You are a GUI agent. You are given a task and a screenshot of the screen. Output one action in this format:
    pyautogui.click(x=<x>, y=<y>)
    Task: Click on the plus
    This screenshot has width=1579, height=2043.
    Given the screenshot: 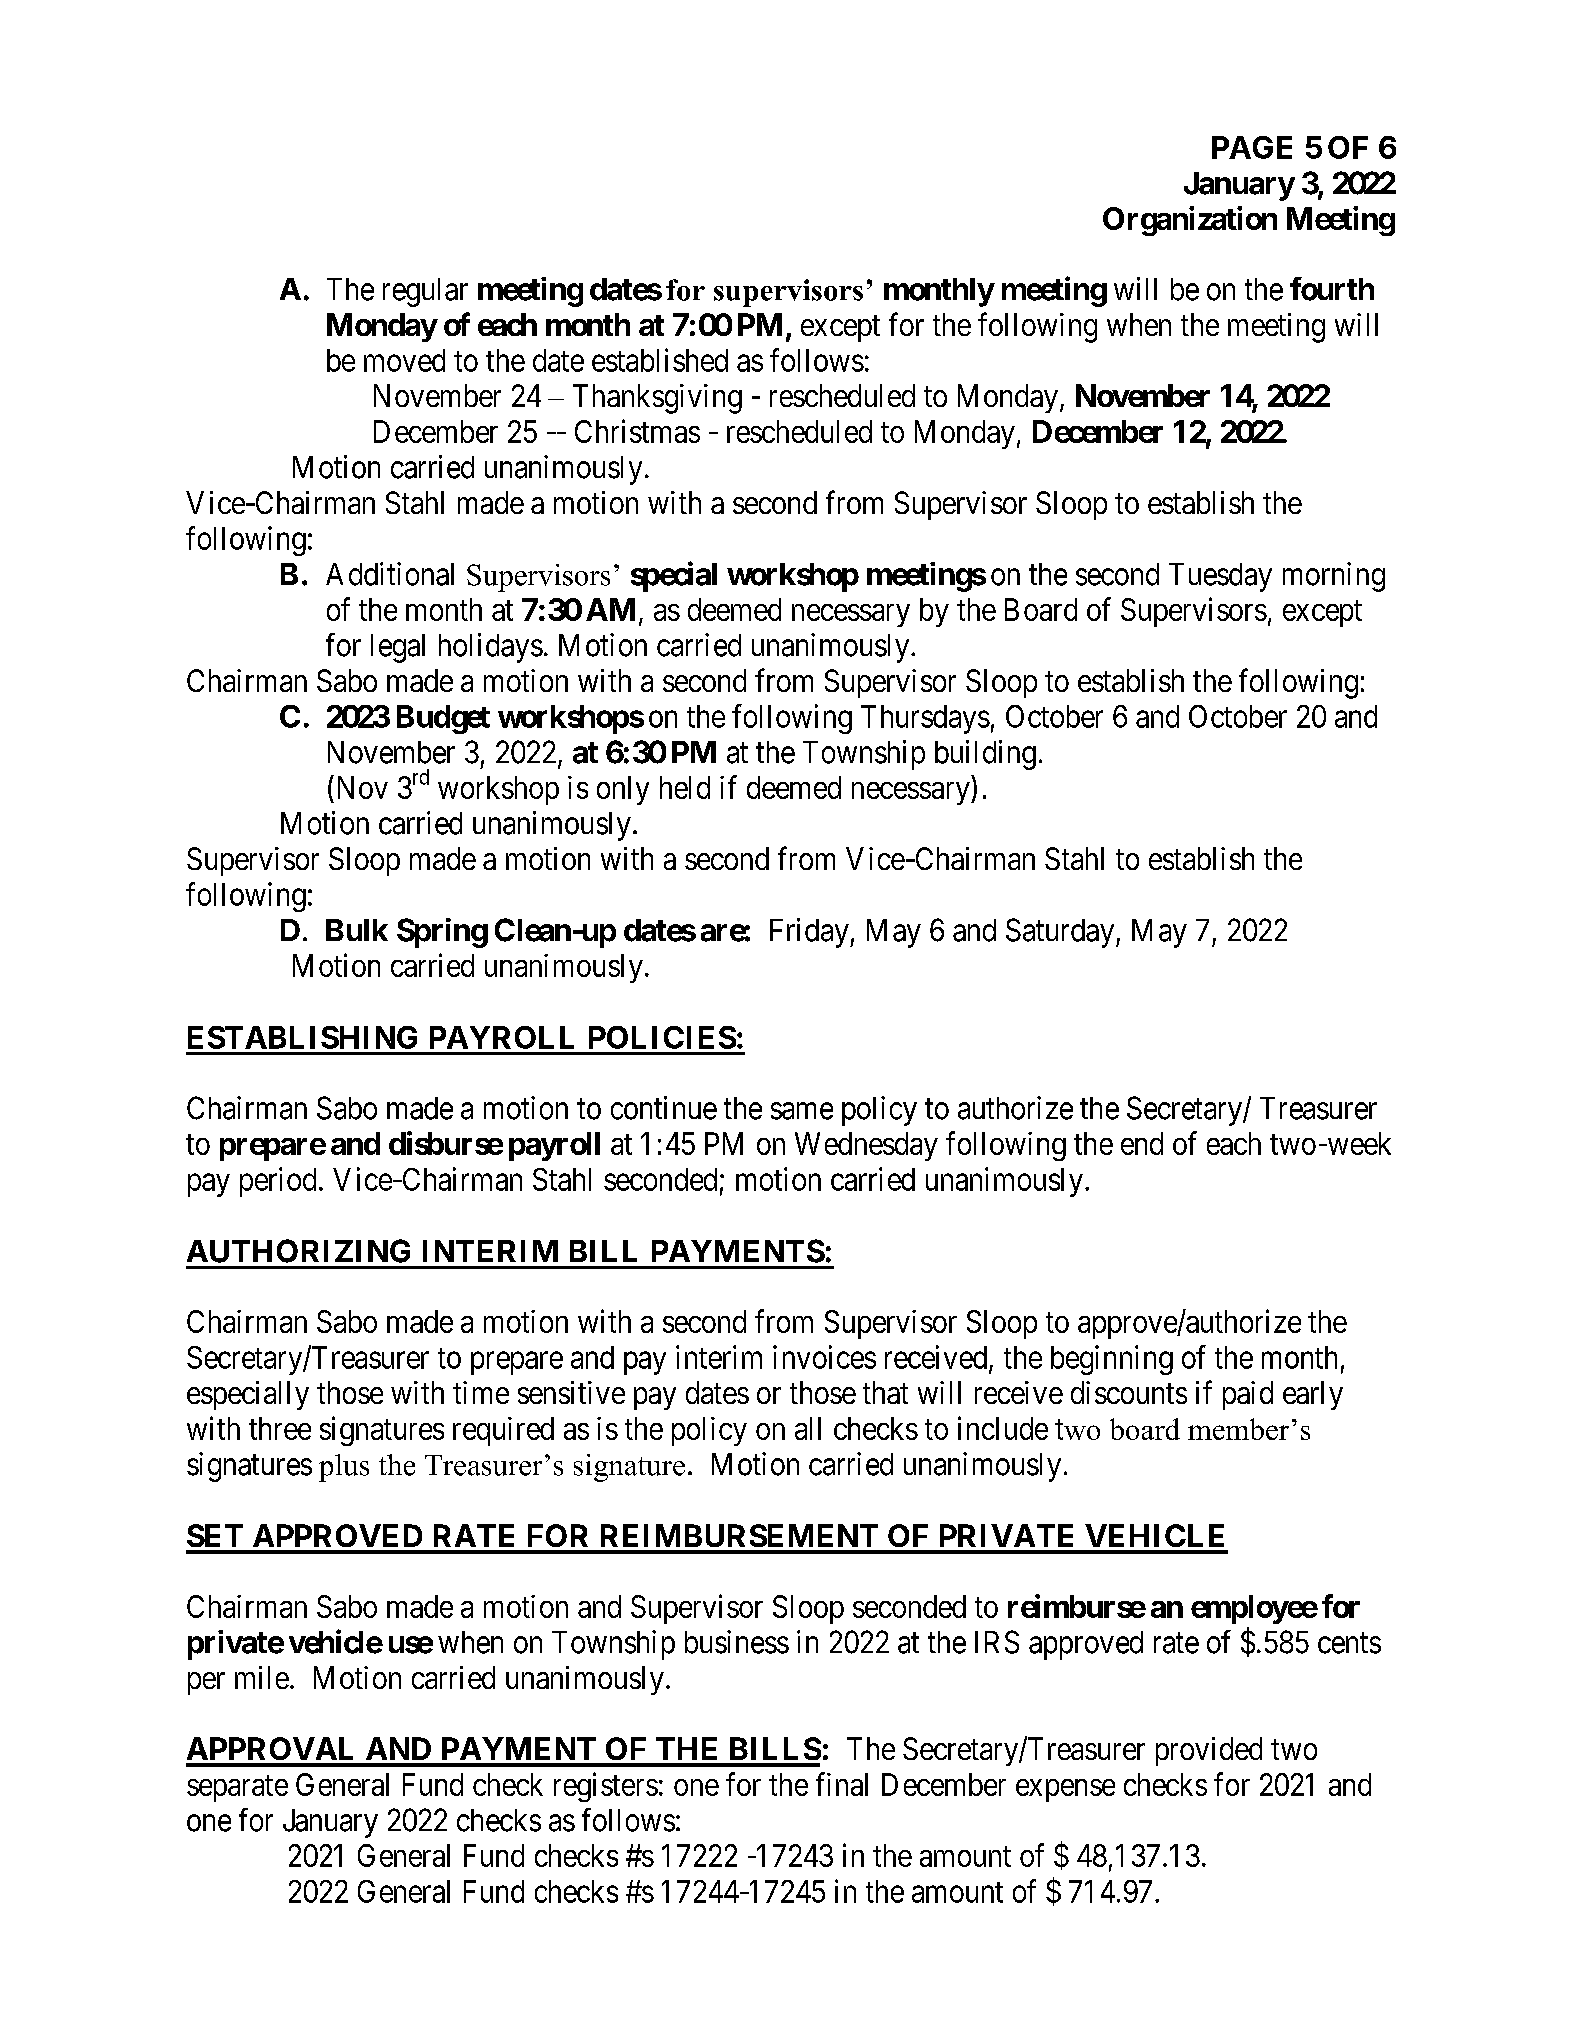 What is the action you would take?
    pyautogui.click(x=344, y=1468)
